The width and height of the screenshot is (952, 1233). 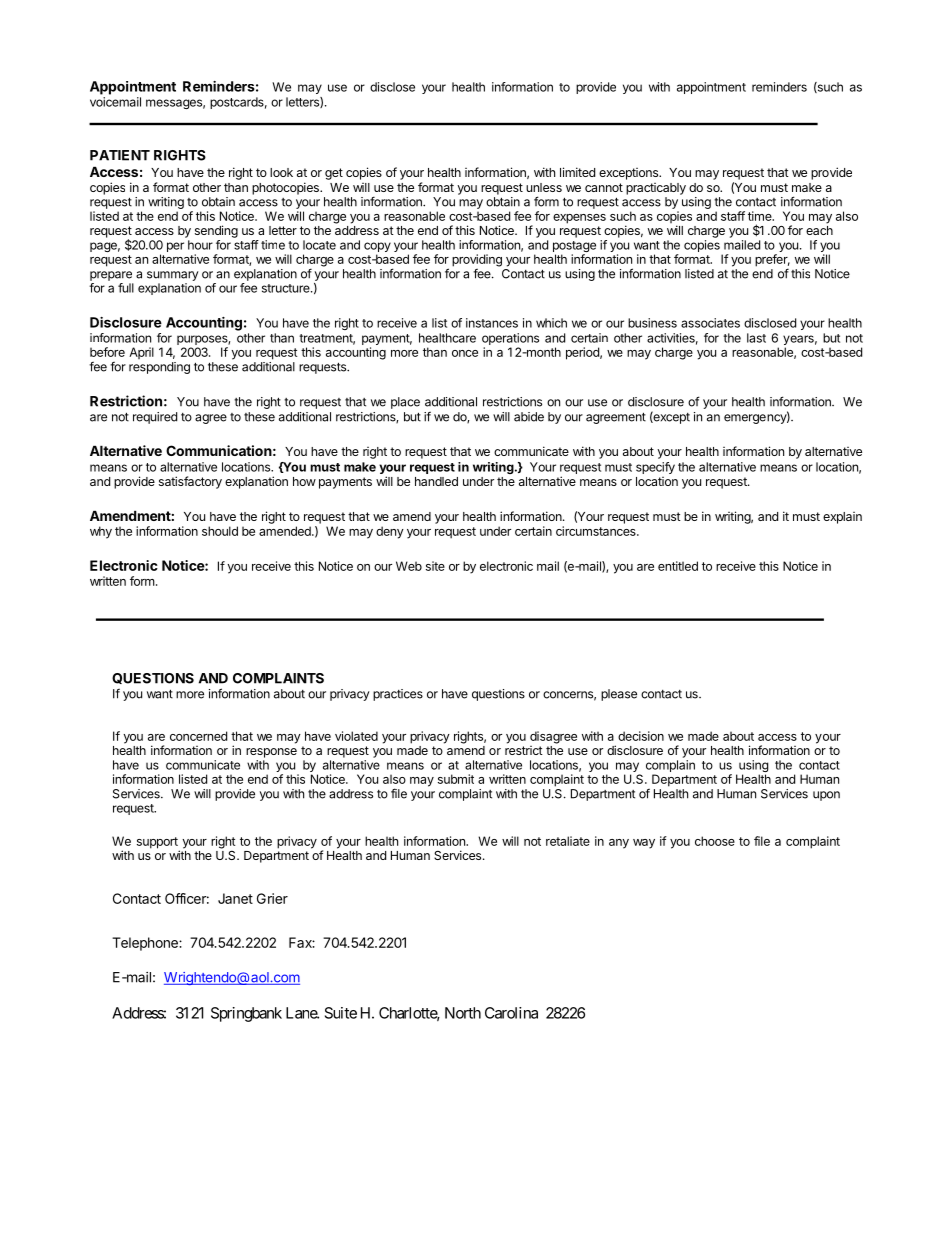 I want to click on satisfactory, so click(x=190, y=482).
